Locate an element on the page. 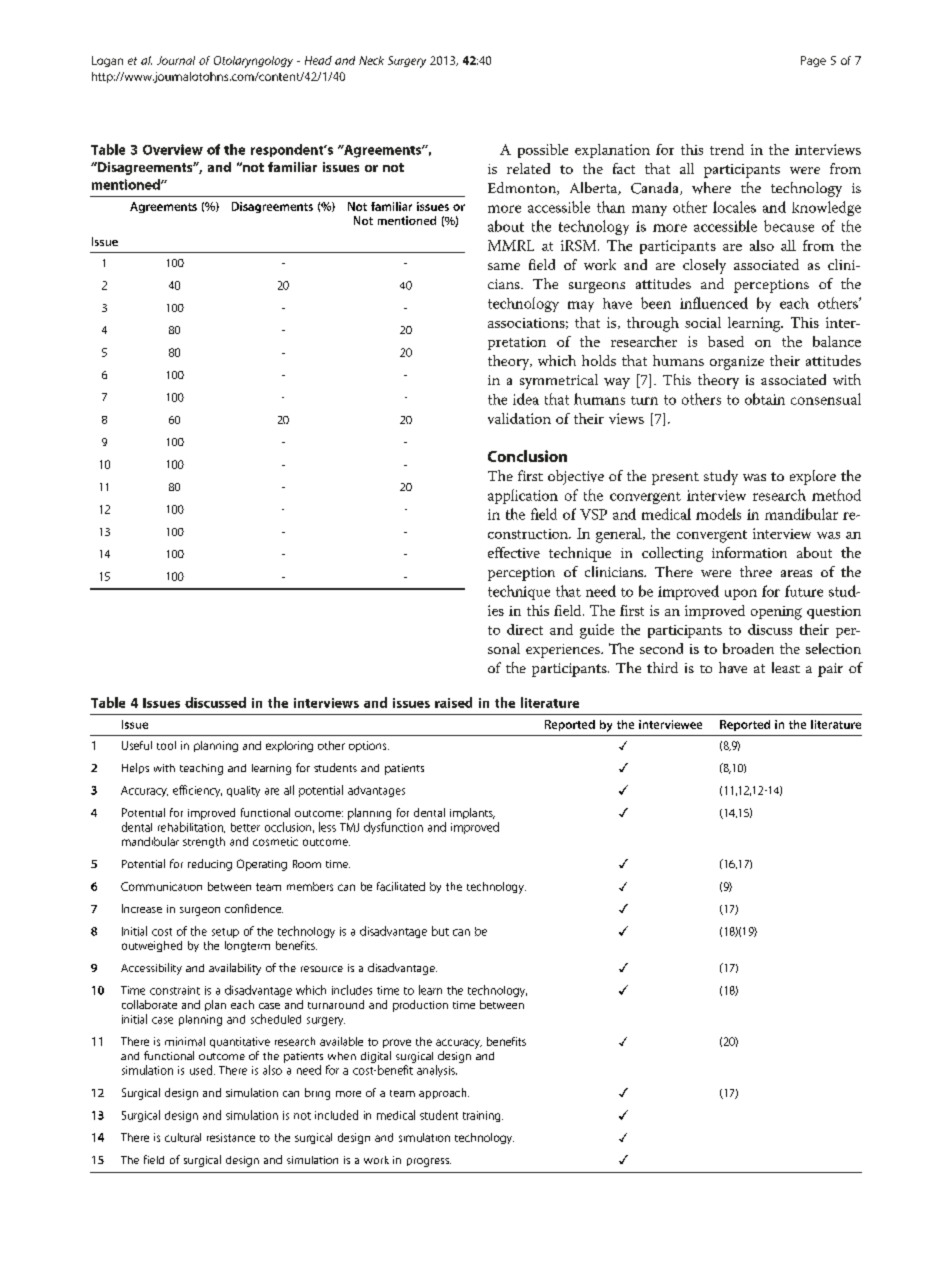 Image resolution: width=952 pixels, height=1270 pixels. Page is located at coordinates (813, 61).
